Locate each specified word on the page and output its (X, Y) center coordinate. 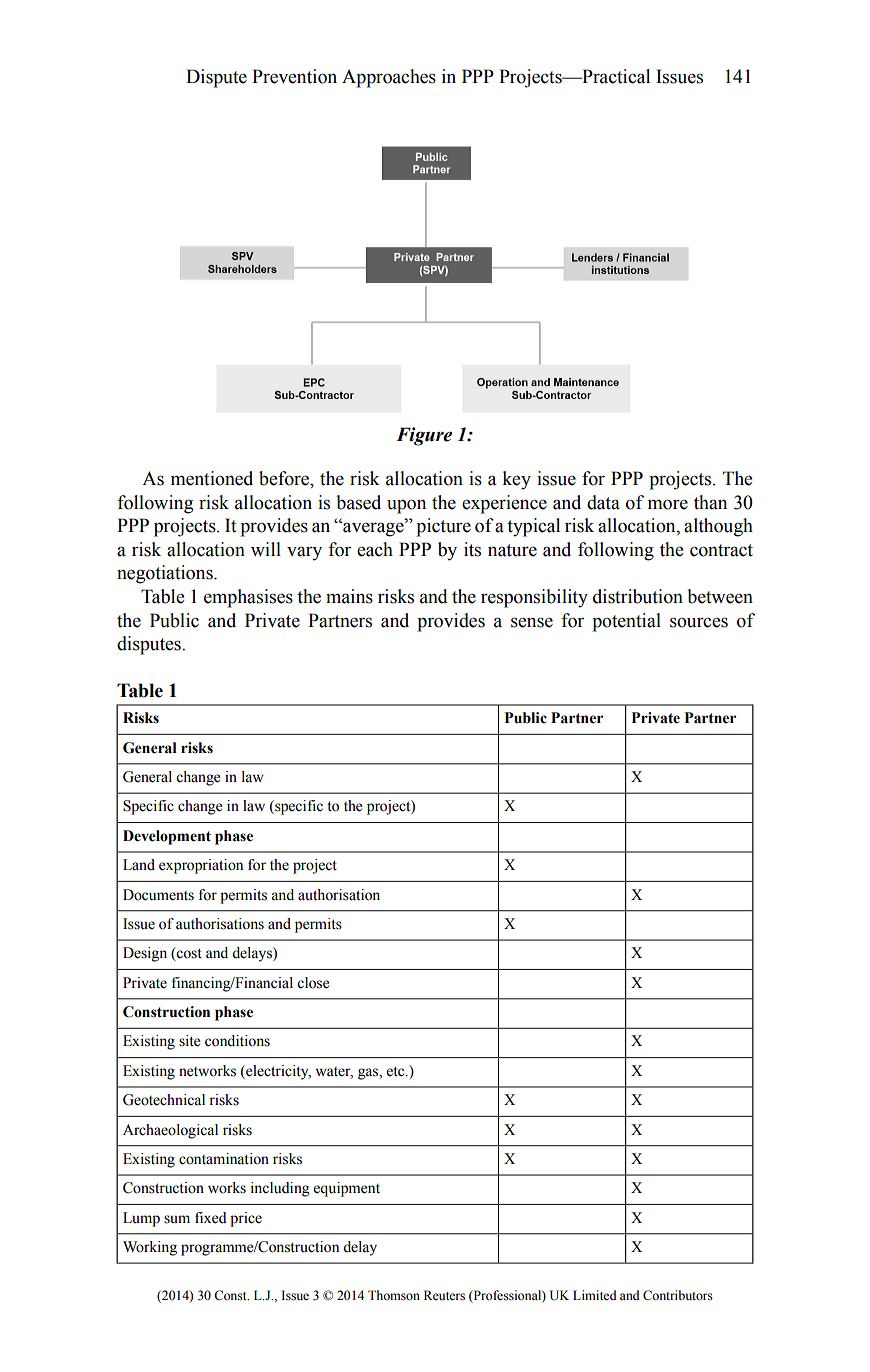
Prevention (294, 76)
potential (626, 622)
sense (532, 622)
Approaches (389, 78)
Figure (424, 436)
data (603, 502)
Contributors (678, 1295)
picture (443, 527)
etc (397, 1071)
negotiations (166, 574)
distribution (638, 596)
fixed (211, 1218)
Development (167, 837)
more (668, 504)
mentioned (212, 478)
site (189, 1041)
